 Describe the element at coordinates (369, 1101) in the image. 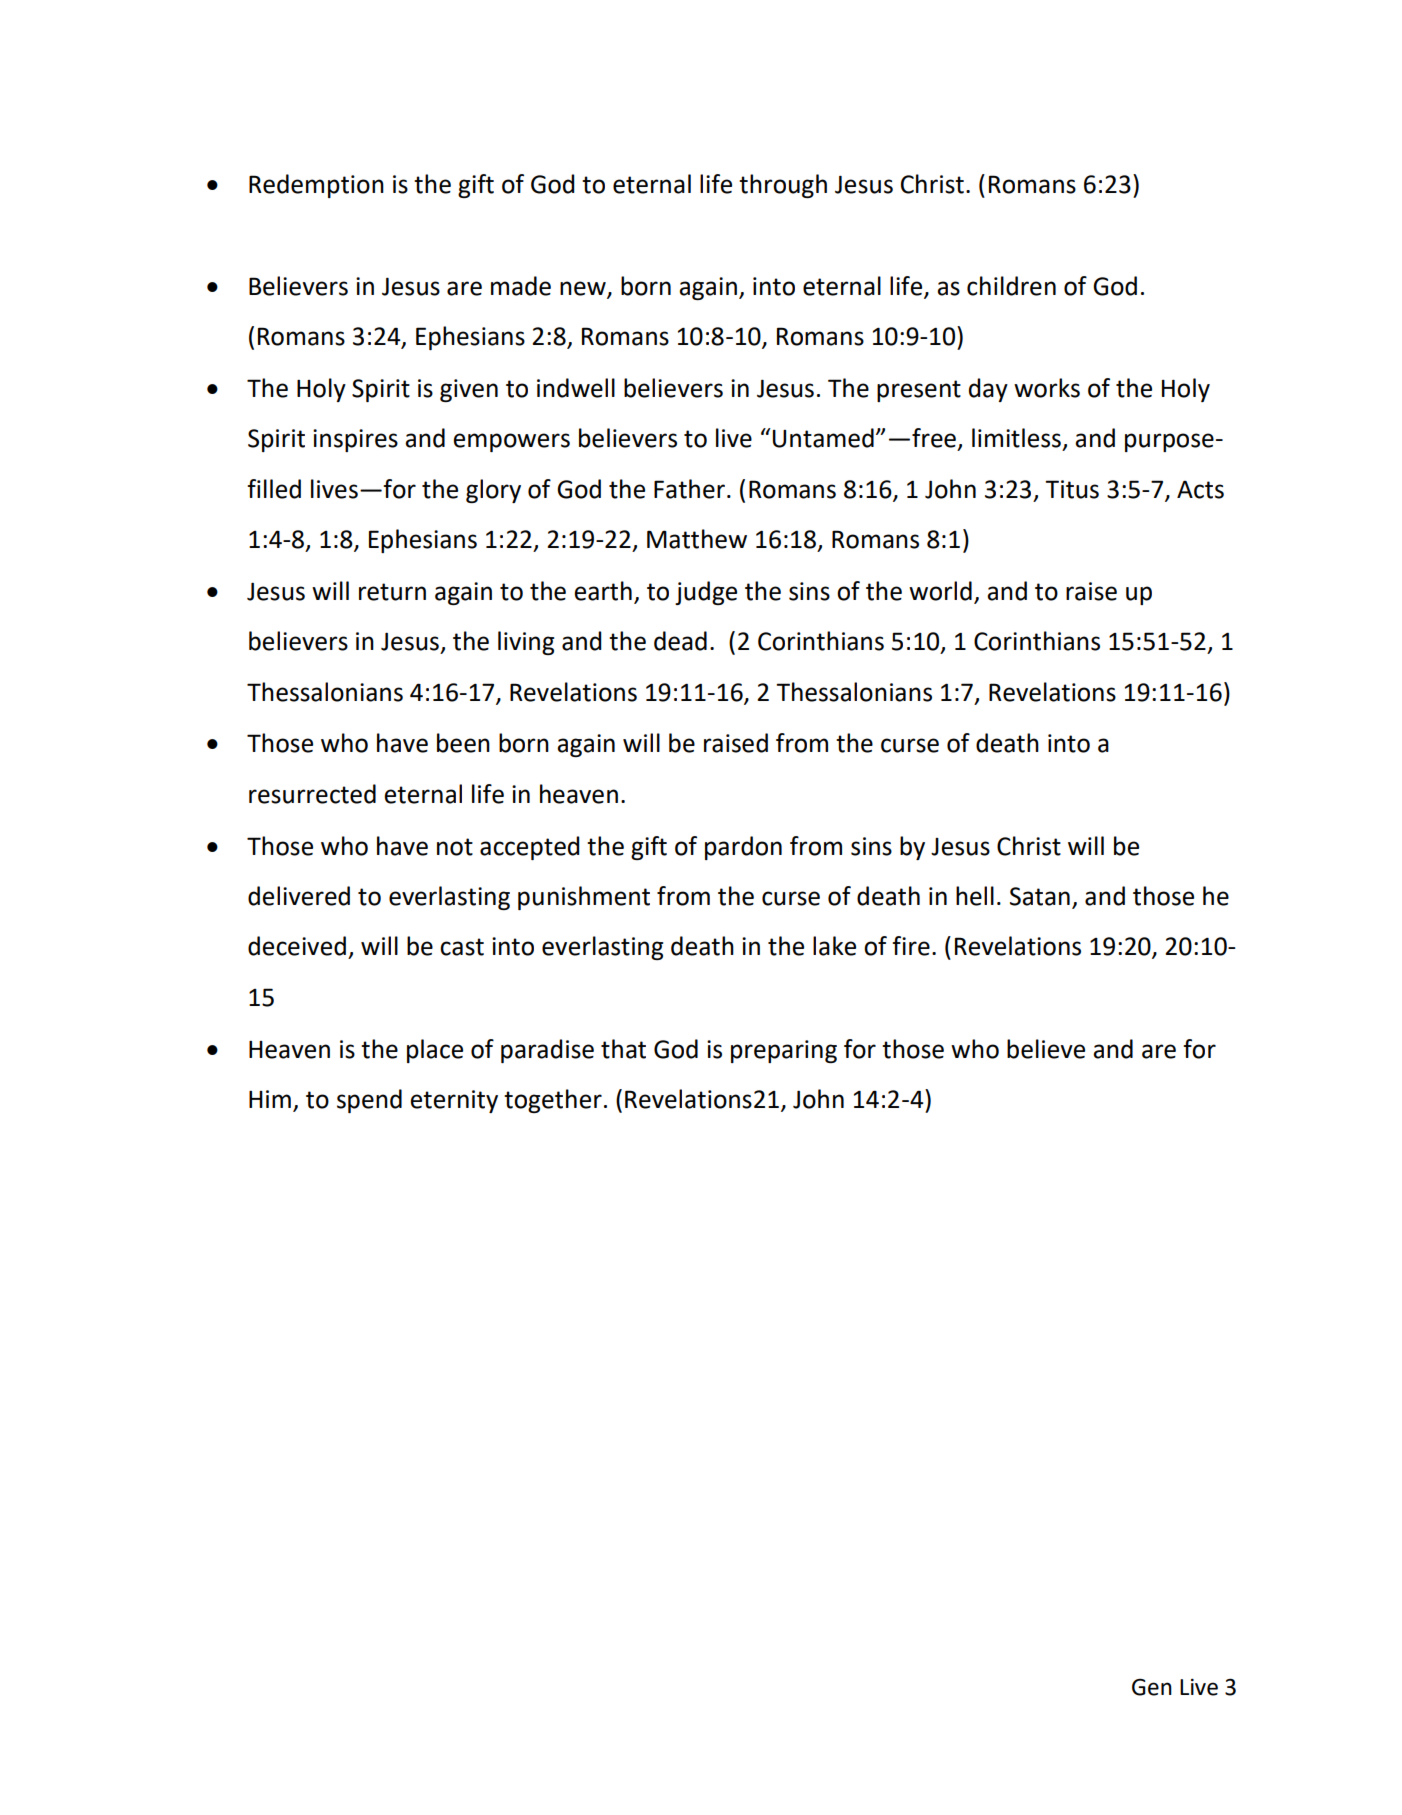

I see `spend` at that location.
